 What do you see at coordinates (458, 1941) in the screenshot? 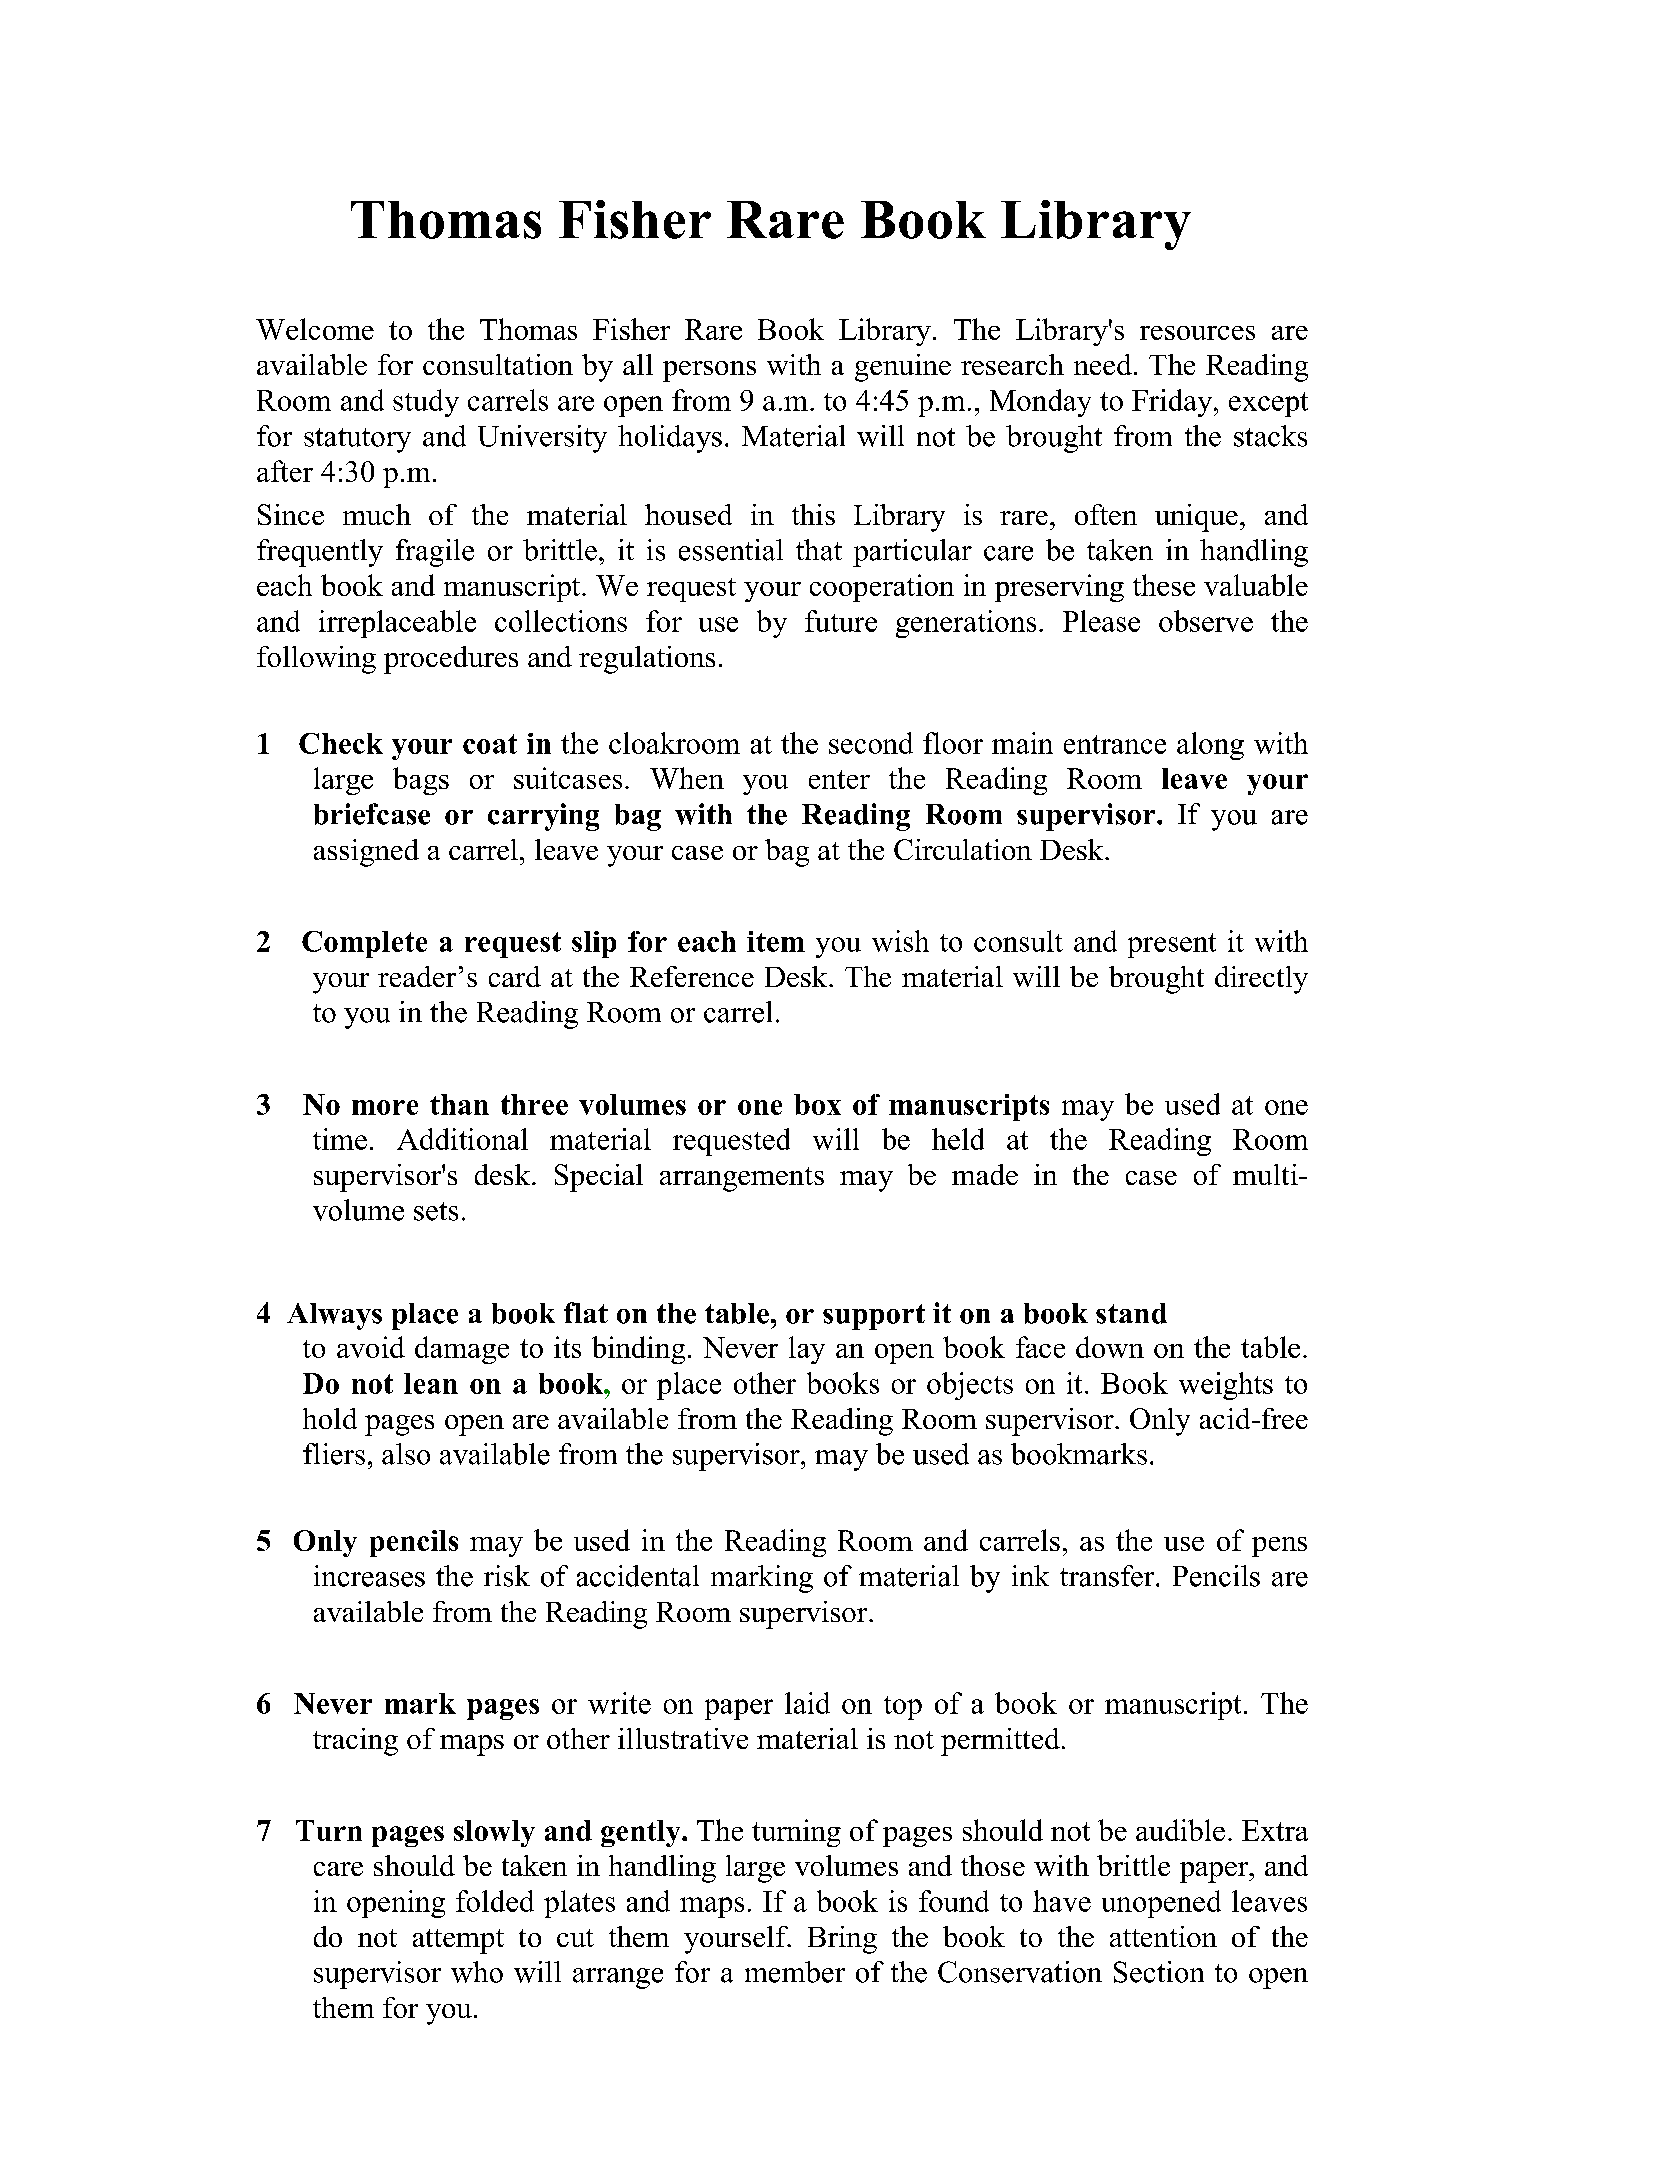
I see `attempt` at bounding box center [458, 1941].
